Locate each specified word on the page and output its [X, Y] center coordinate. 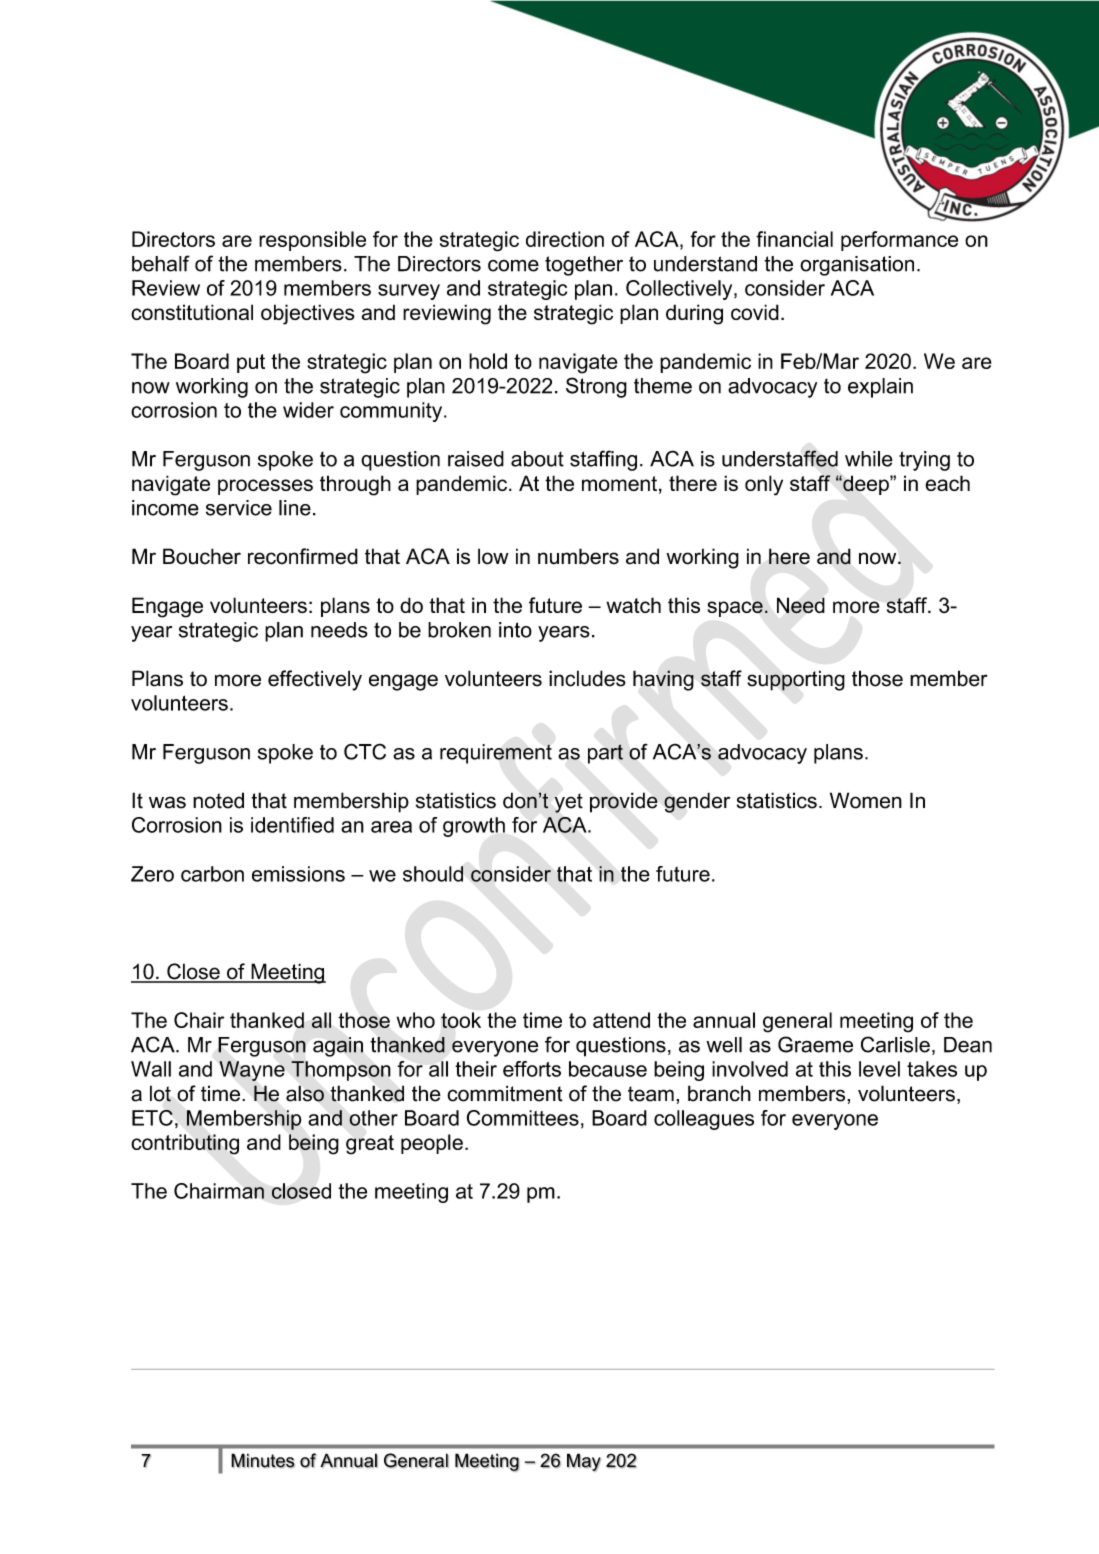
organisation [857, 266]
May [584, 1462]
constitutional [192, 312]
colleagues [704, 1120]
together [584, 266]
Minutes [263, 1460]
